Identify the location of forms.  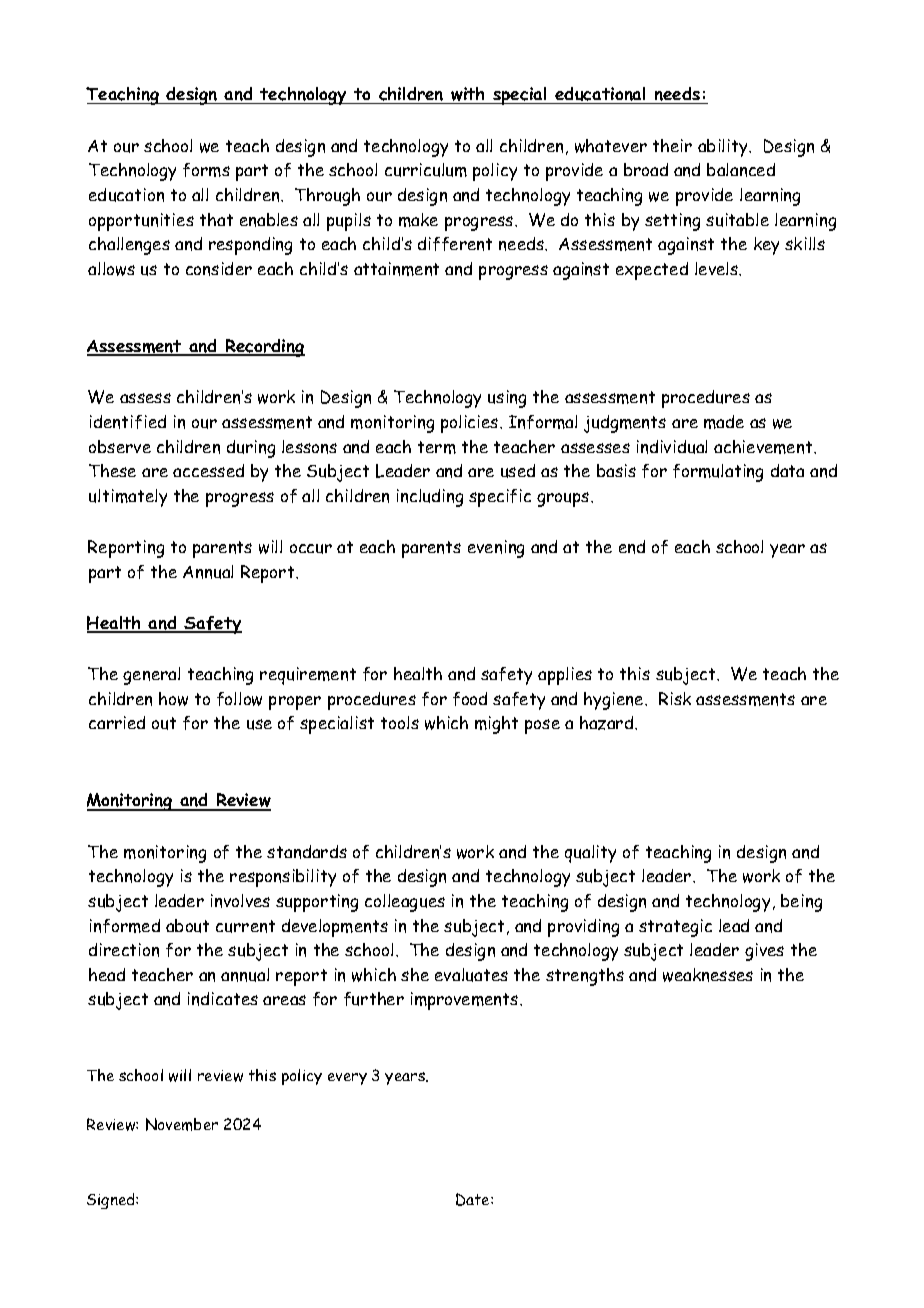
(206, 170).
